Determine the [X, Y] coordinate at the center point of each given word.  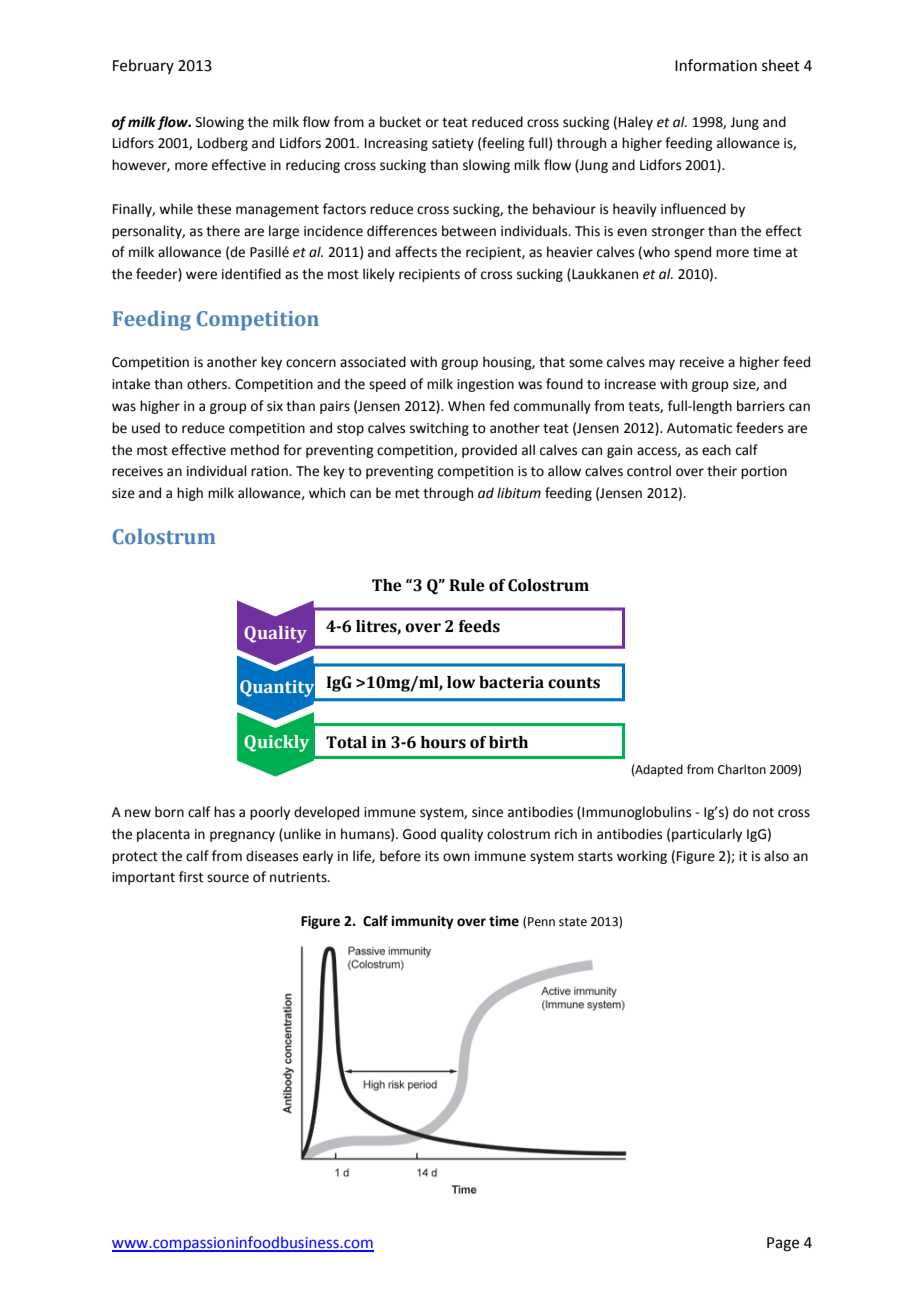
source [228, 878]
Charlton [742, 769]
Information [716, 65]
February [143, 66]
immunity [422, 922]
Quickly [276, 743]
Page [783, 1244]
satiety [453, 144]
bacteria [511, 682]
